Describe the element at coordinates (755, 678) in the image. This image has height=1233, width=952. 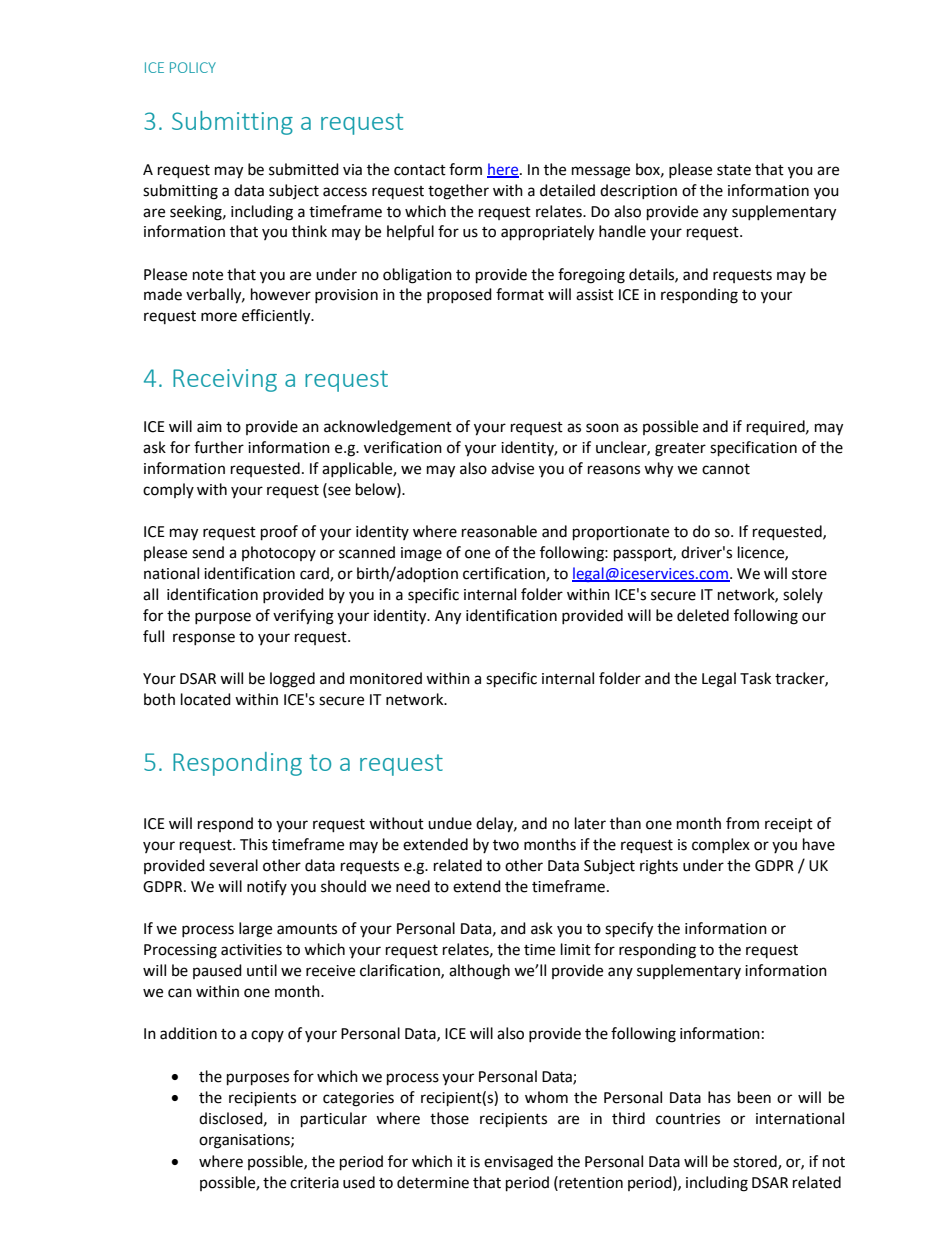
I see `Task` at that location.
